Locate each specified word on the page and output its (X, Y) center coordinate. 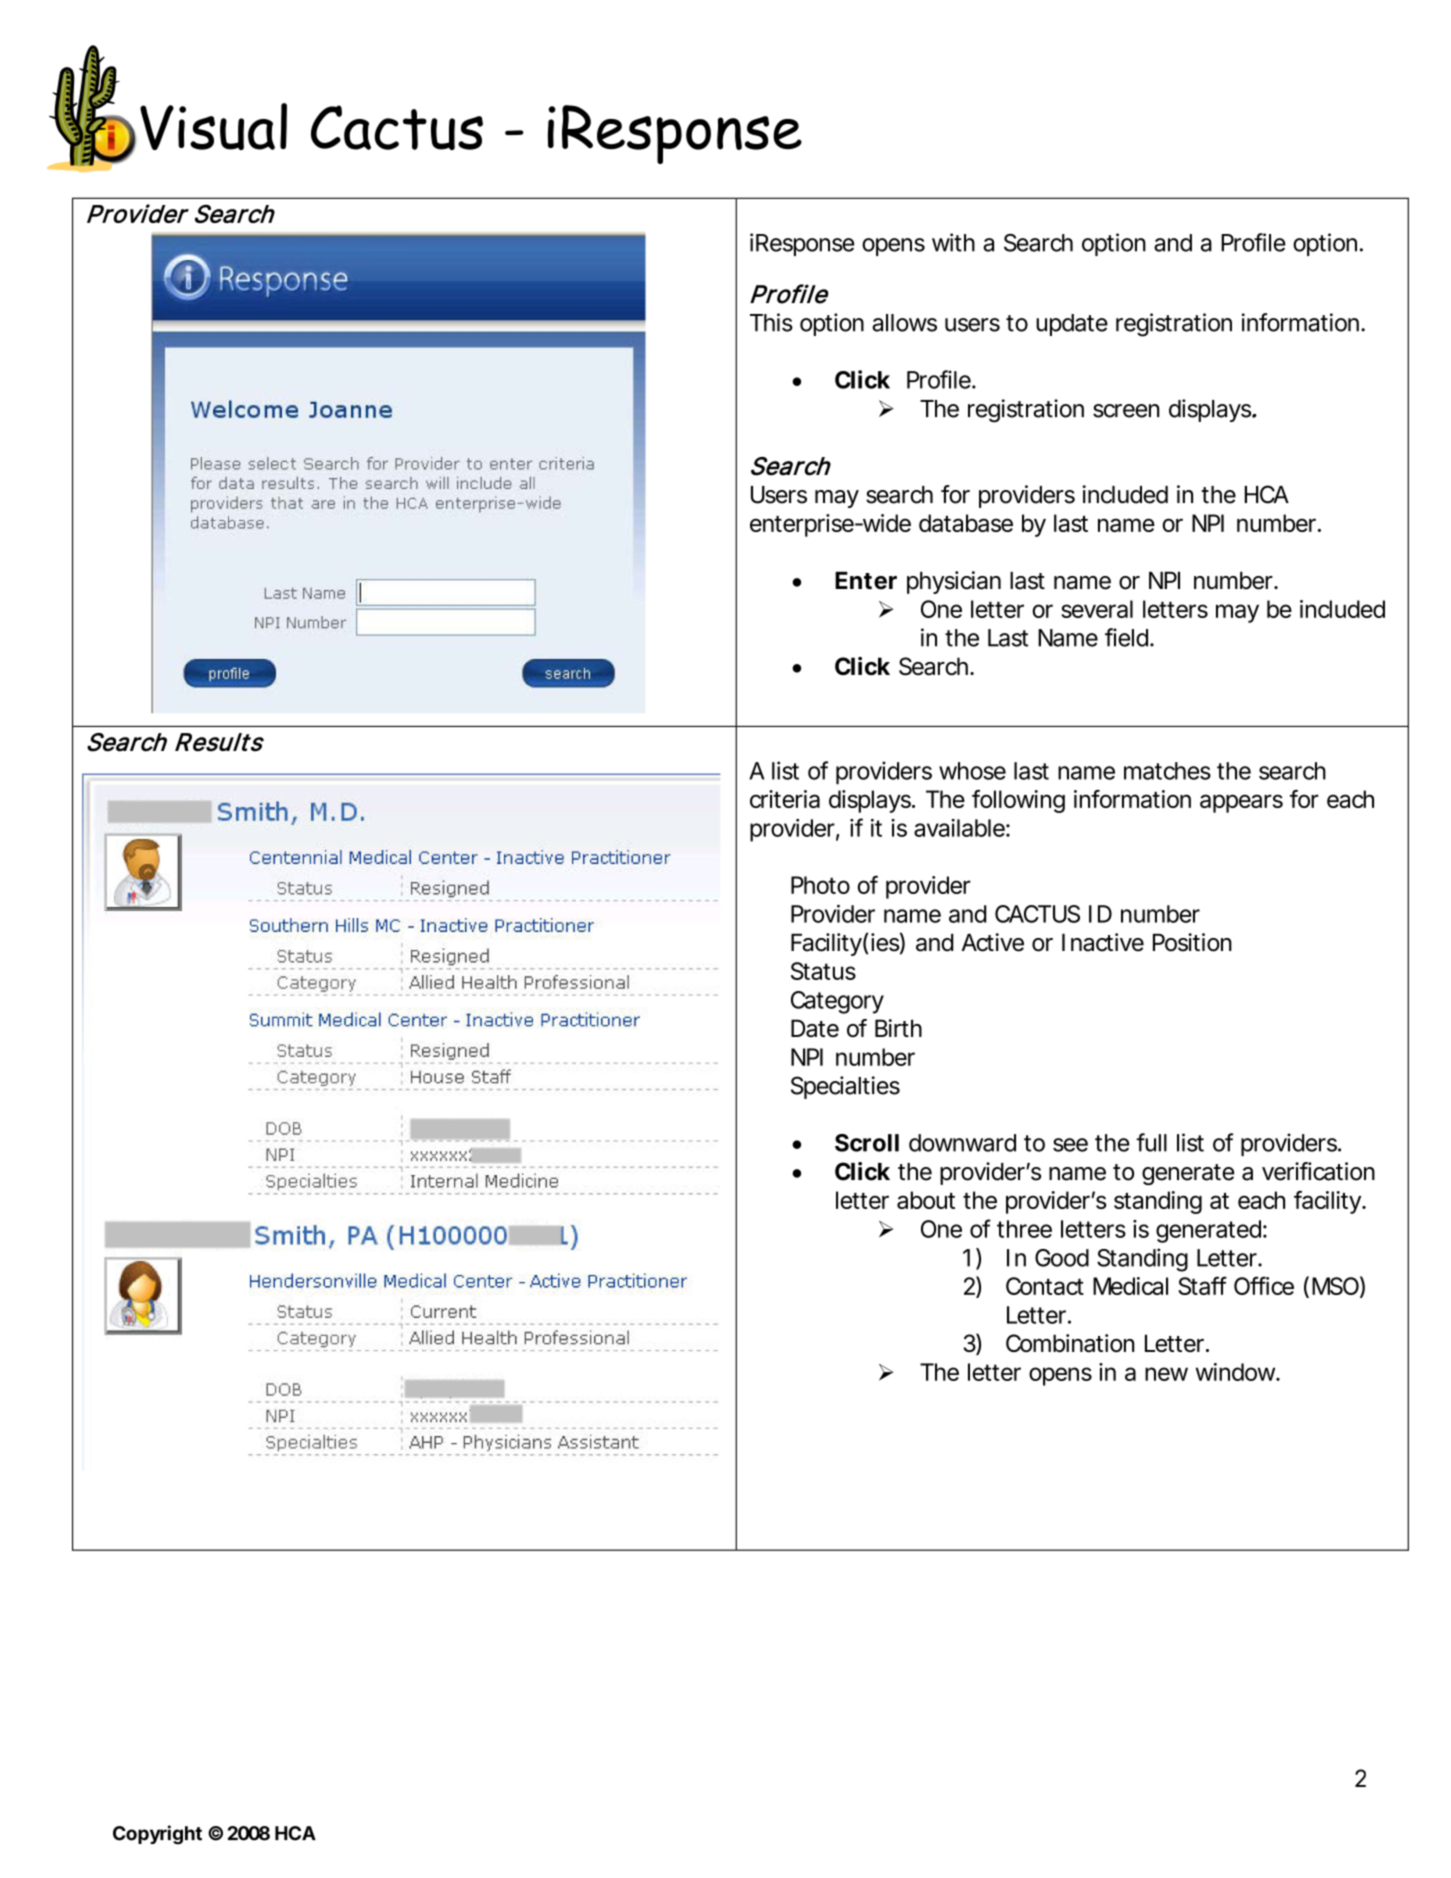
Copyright (157, 1835)
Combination (1070, 1343)
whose (972, 771)
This (771, 322)
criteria (785, 799)
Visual (213, 126)
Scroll (867, 1143)
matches (1167, 771)
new (1166, 1374)
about (926, 1200)
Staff (1202, 1285)
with (953, 242)
